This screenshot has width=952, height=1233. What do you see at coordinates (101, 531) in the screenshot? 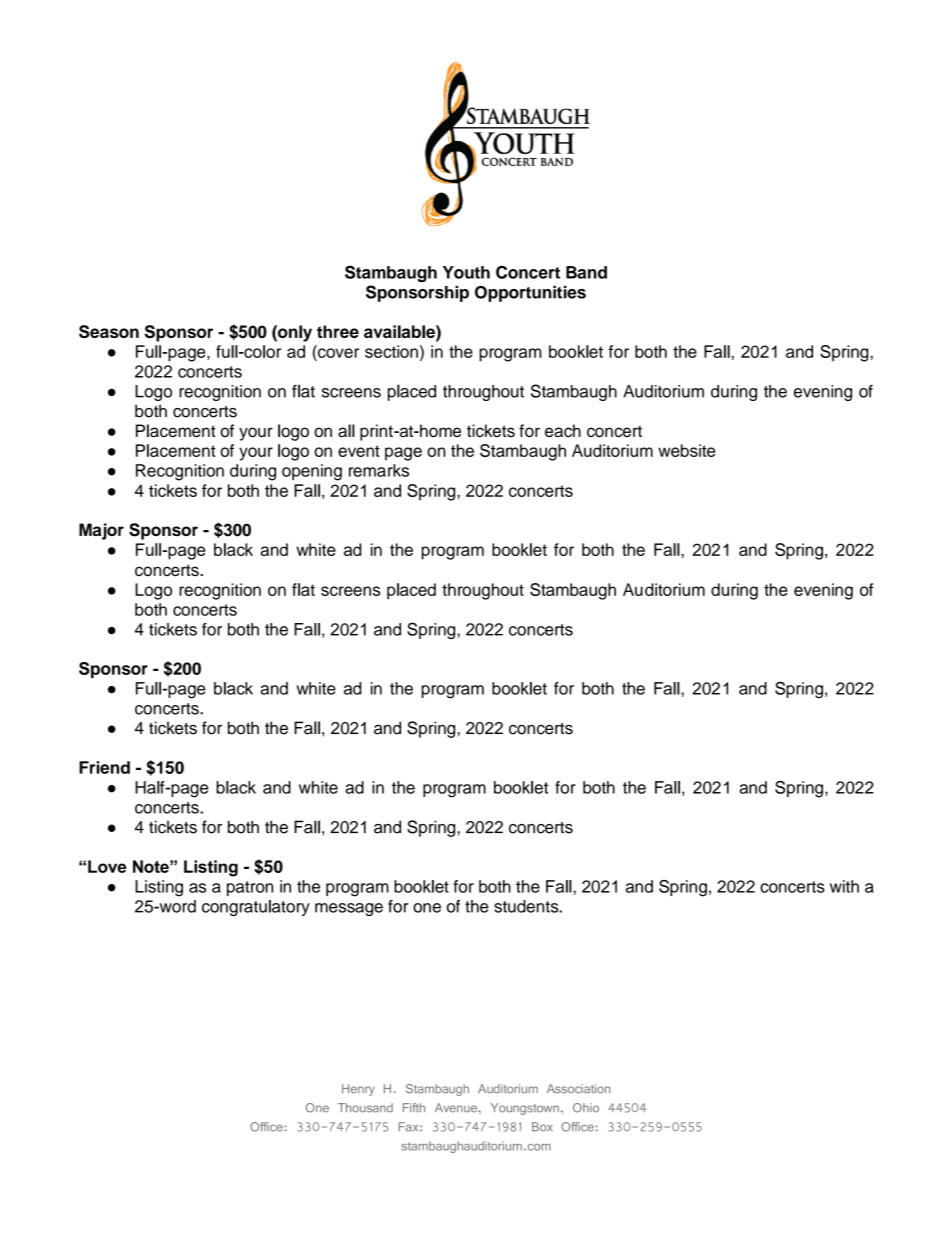
I see `Major` at bounding box center [101, 531].
